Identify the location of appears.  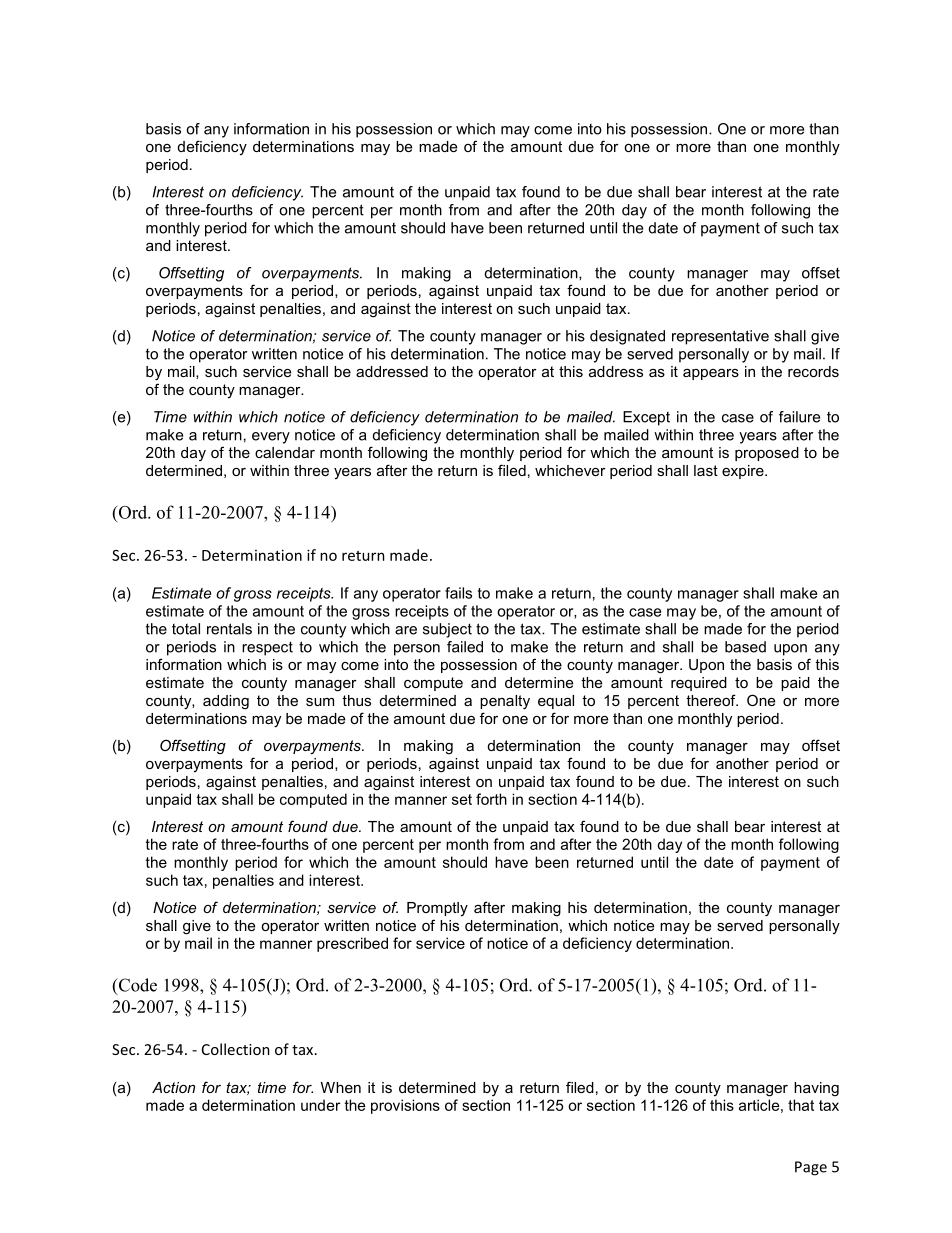
(711, 374).
